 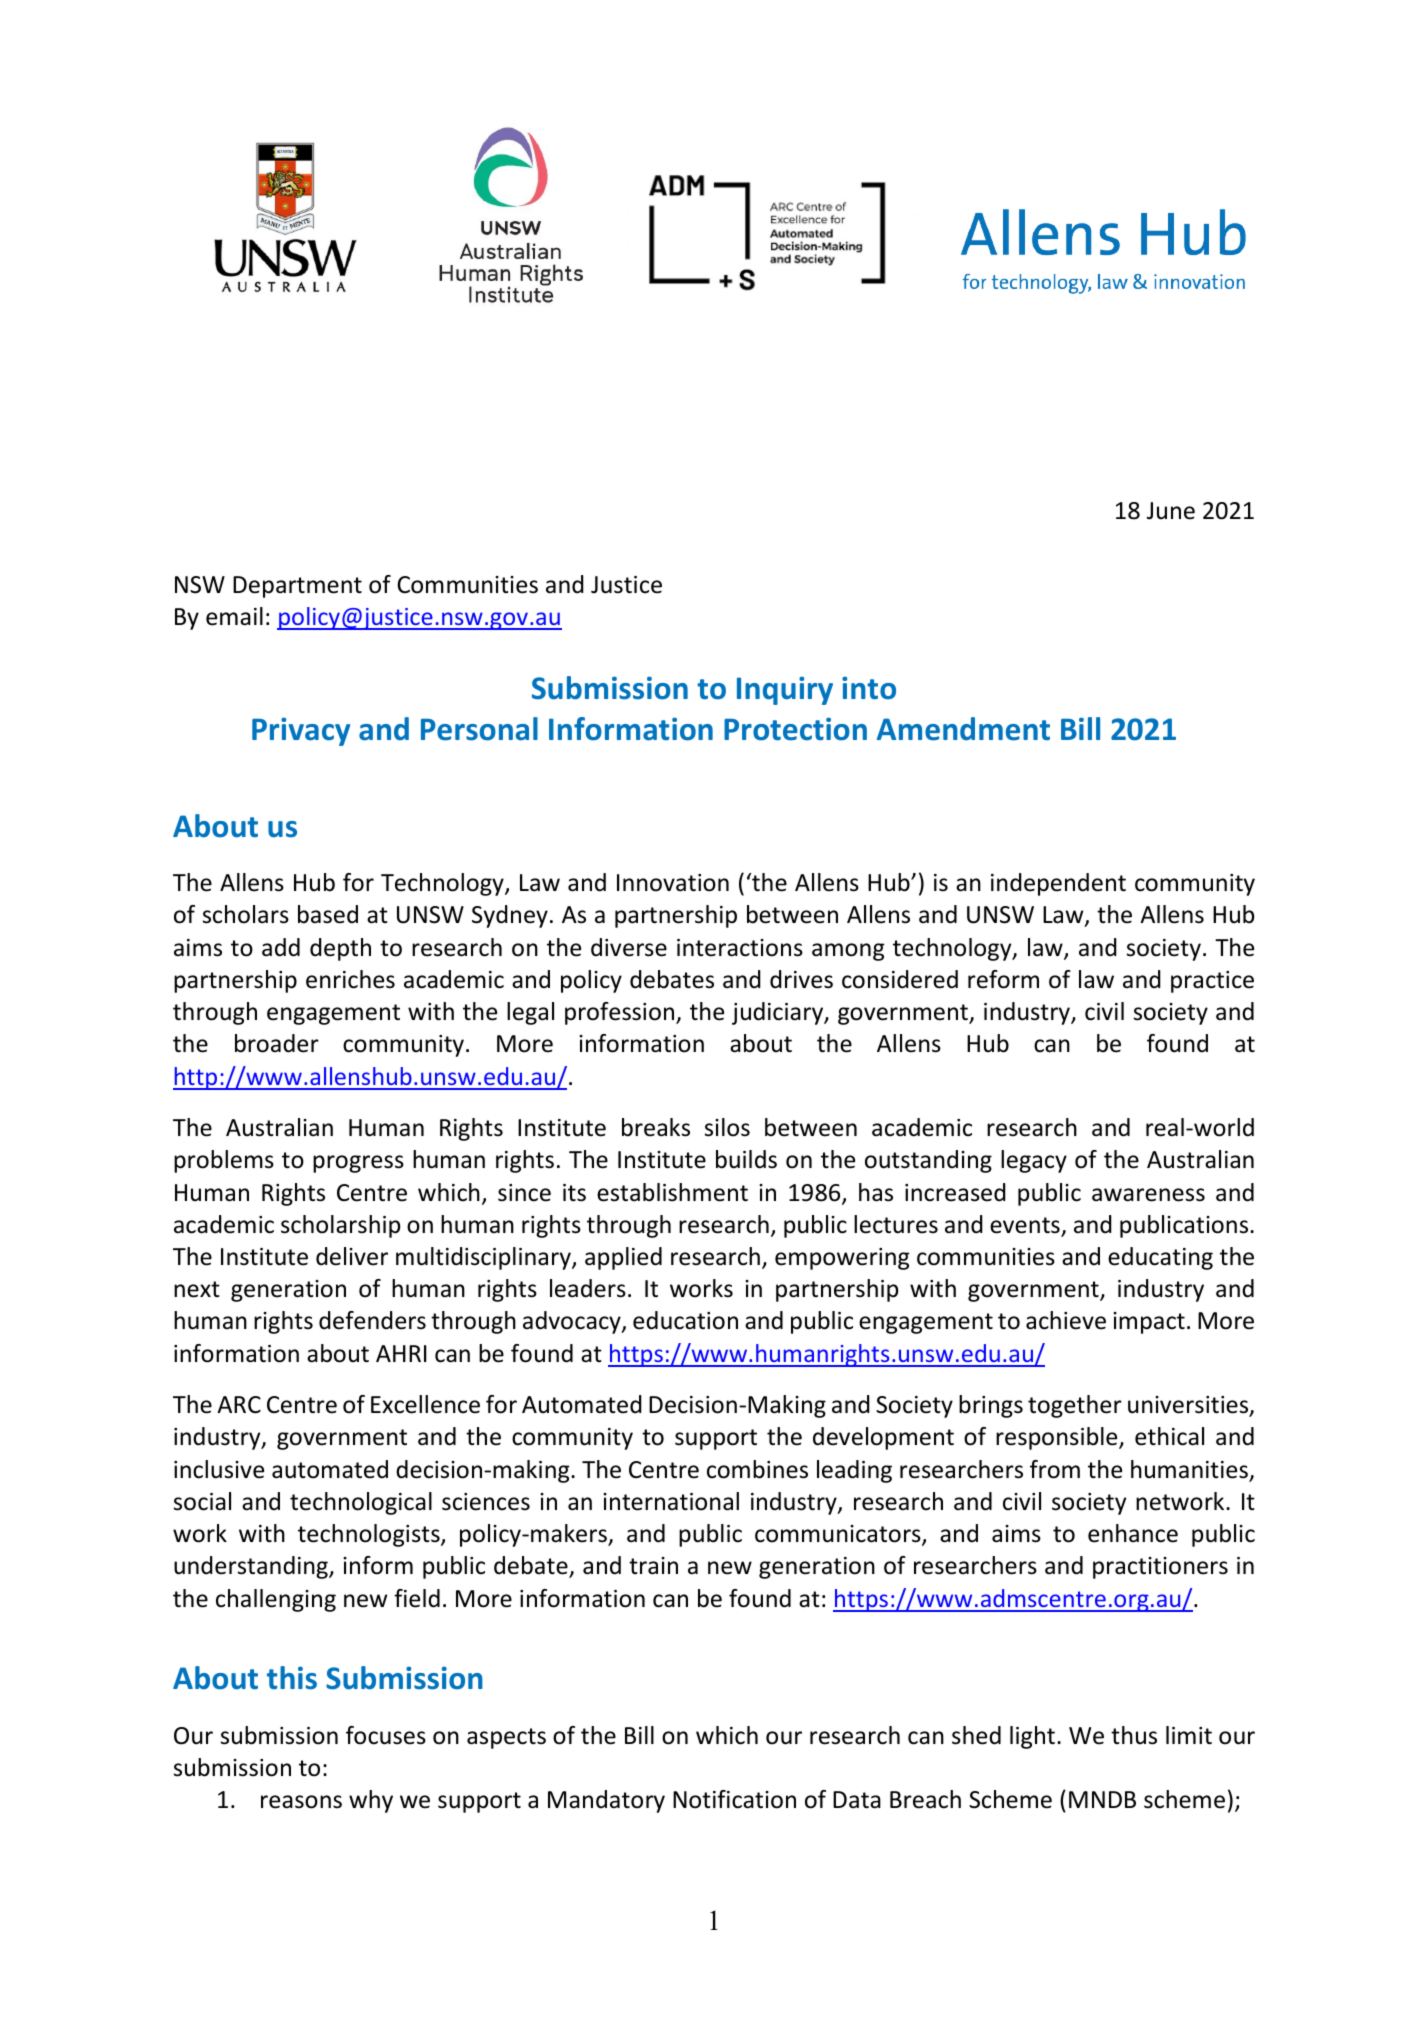 What do you see at coordinates (297, 587) in the image?
I see `Department` at bounding box center [297, 587].
